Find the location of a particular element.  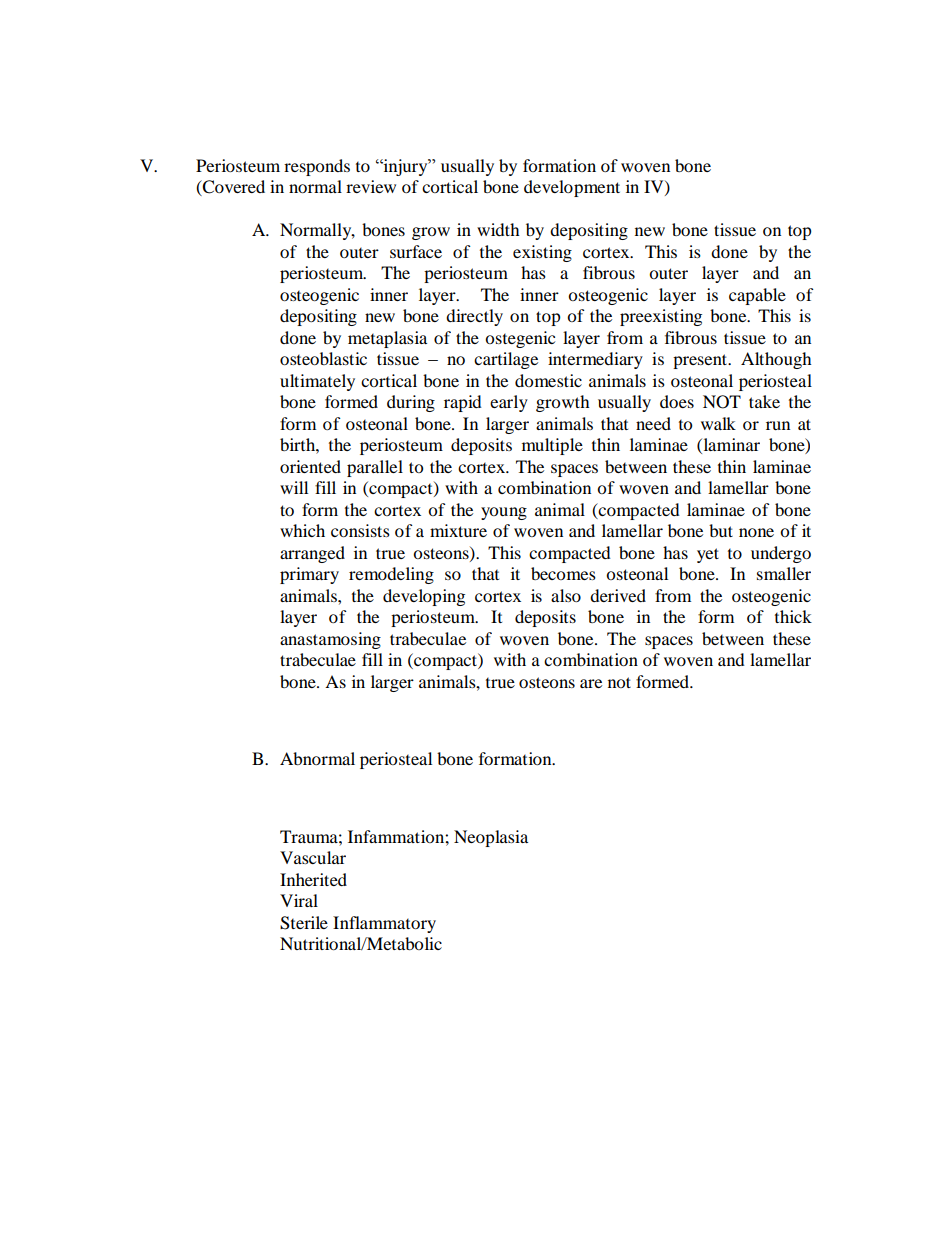

but is located at coordinates (721, 530).
